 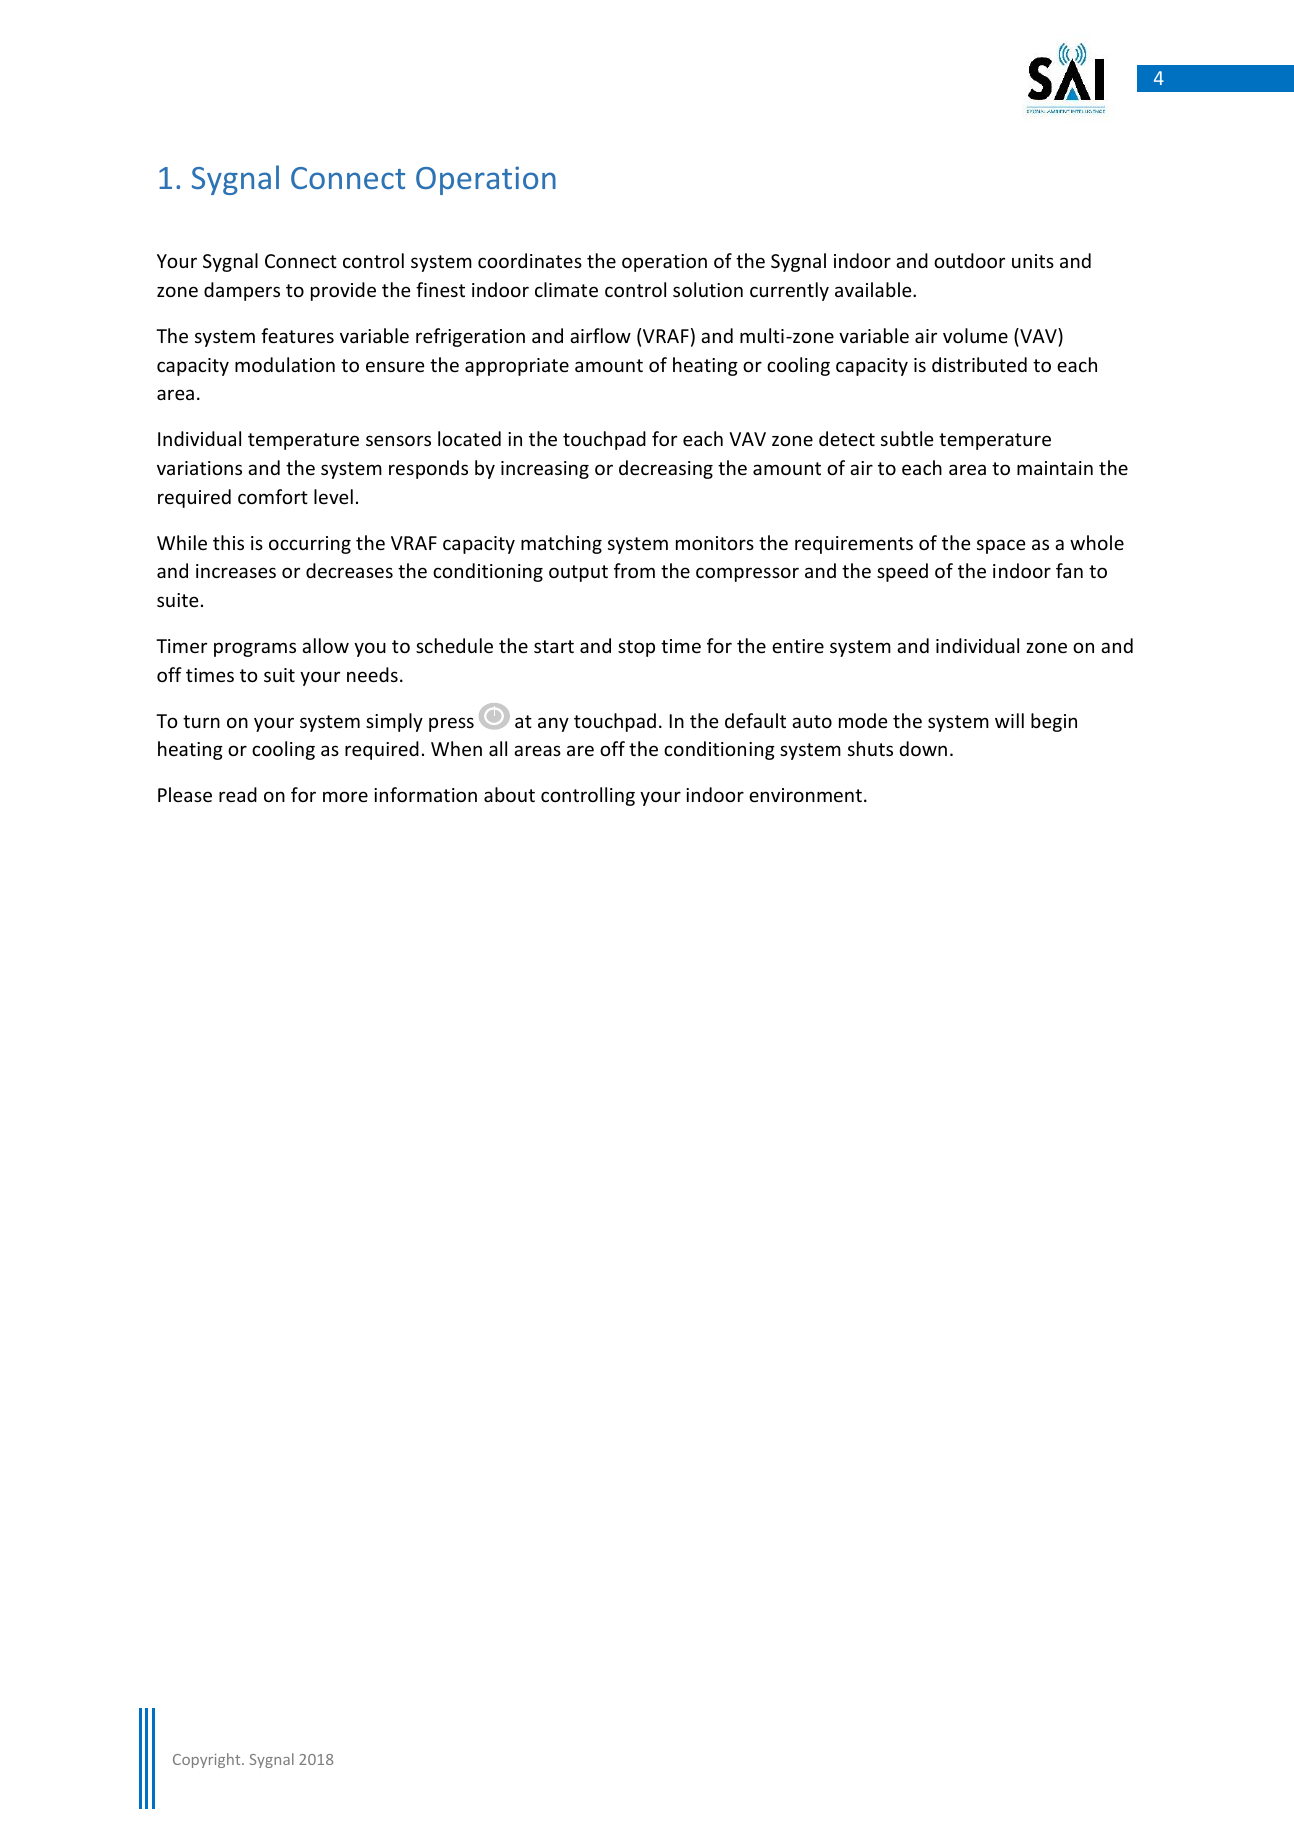 What do you see at coordinates (509, 794) in the screenshot?
I see `about` at bounding box center [509, 794].
